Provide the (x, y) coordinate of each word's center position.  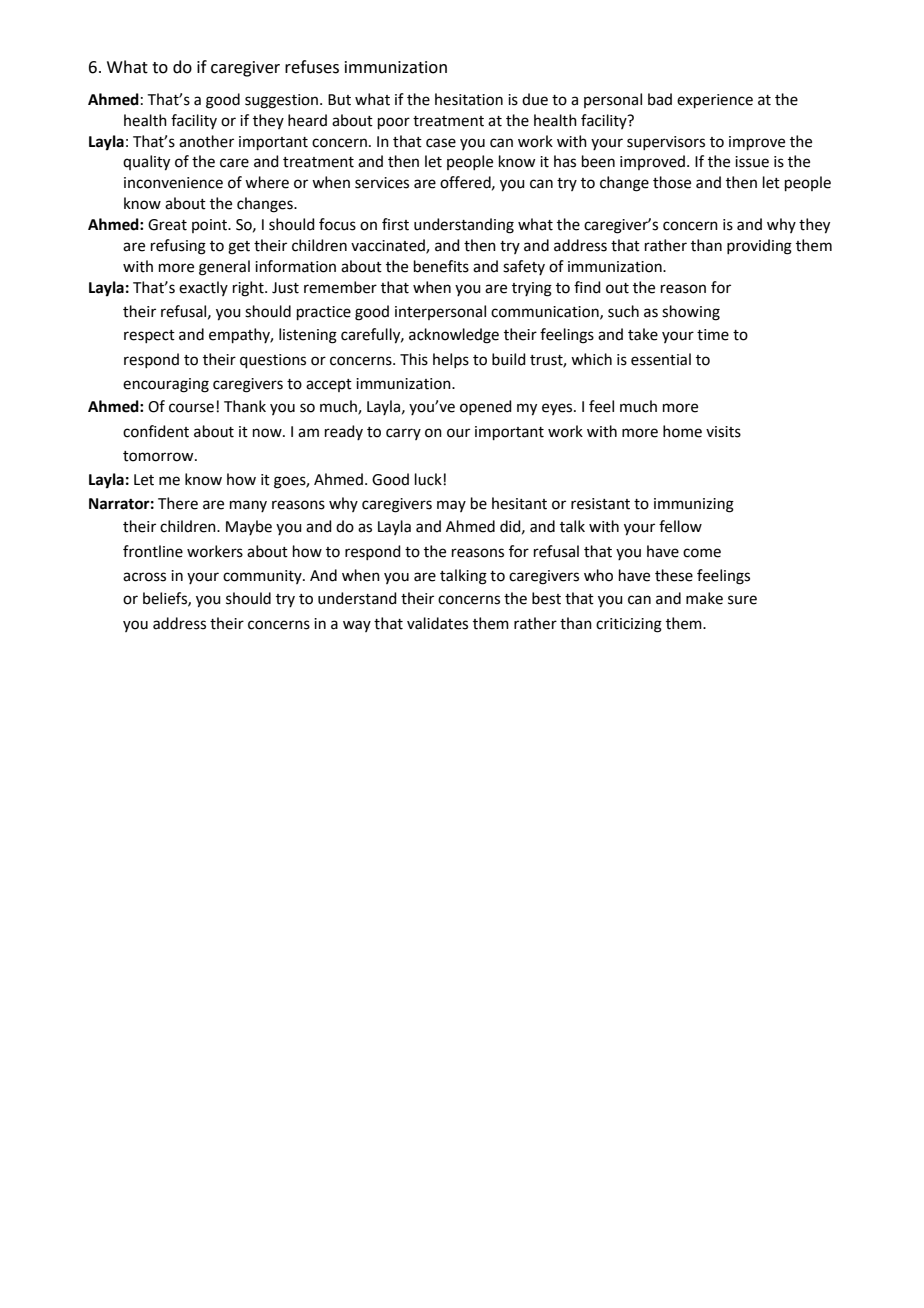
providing (759, 247)
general (224, 268)
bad (660, 99)
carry (403, 434)
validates (437, 623)
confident (156, 431)
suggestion (283, 101)
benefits (441, 266)
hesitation (469, 99)
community (263, 577)
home (682, 431)
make (704, 598)
